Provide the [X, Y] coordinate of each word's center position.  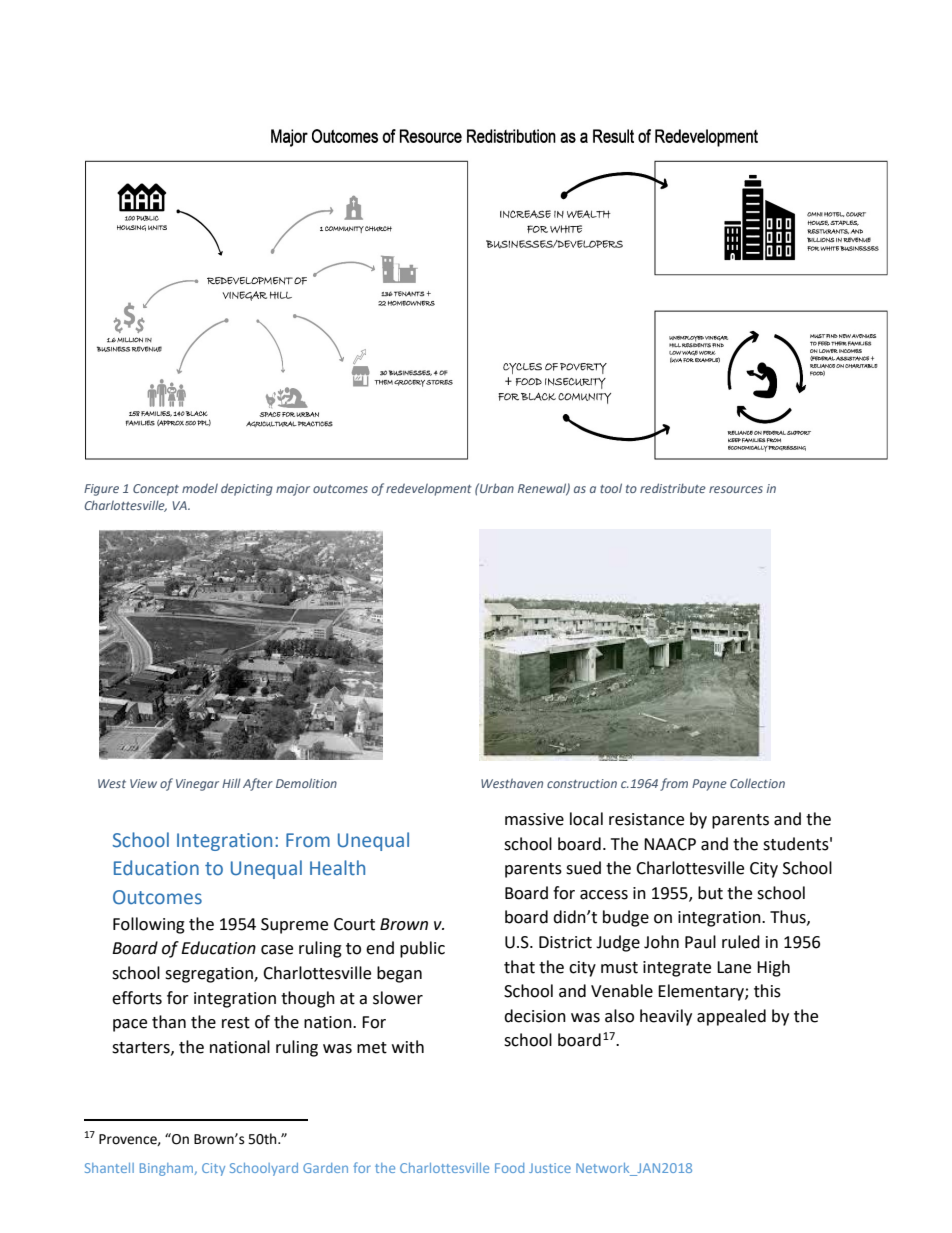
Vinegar [197, 785]
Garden [325, 1168]
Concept [156, 490]
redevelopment [429, 489]
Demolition [306, 783]
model [200, 488]
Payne [709, 785]
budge [626, 918]
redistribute [673, 488]
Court [354, 924]
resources [736, 489]
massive [534, 819]
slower [398, 998]
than [169, 1022]
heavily [666, 1017]
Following [149, 925]
